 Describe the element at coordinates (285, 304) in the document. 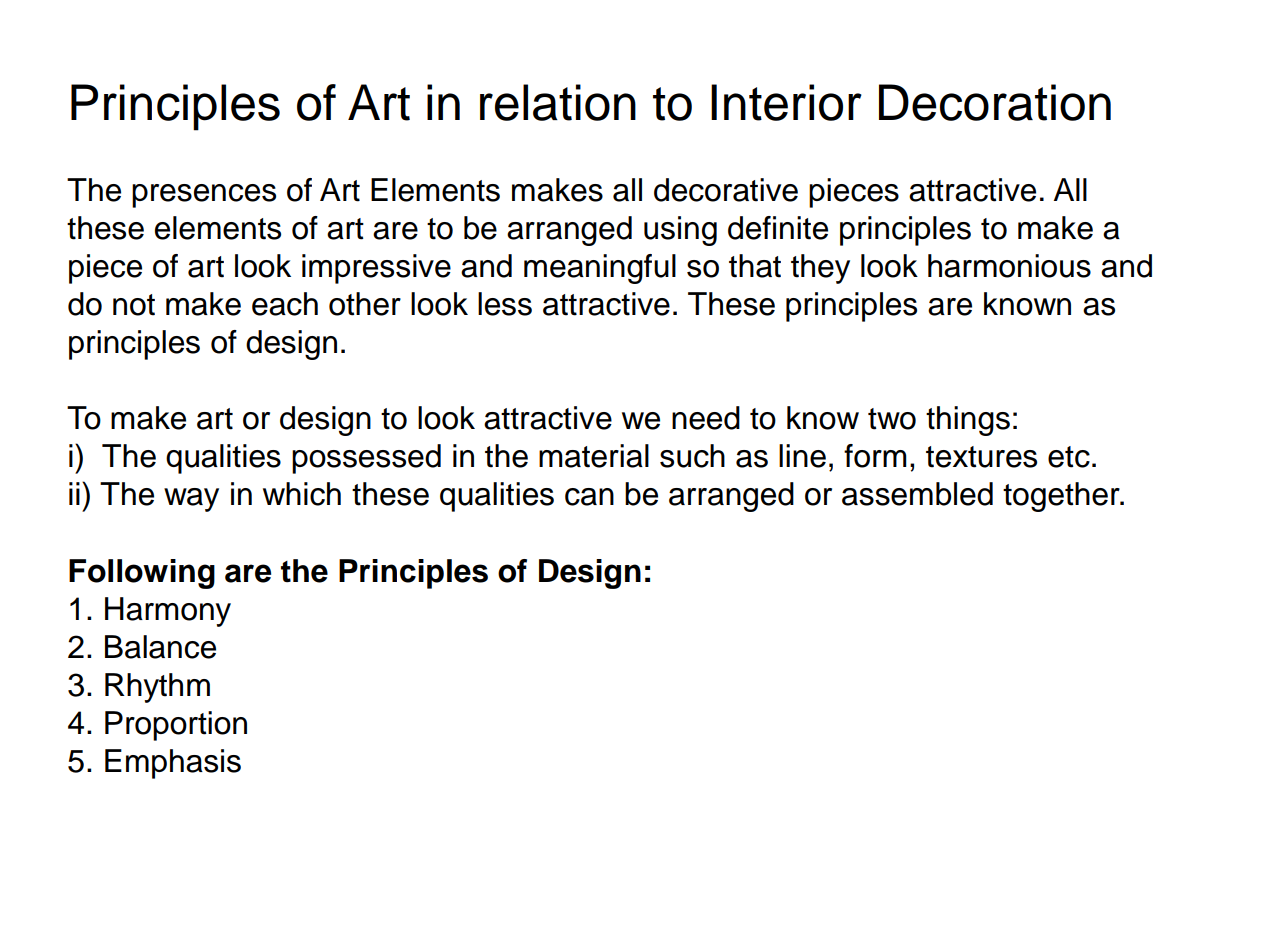

I see `each` at that location.
